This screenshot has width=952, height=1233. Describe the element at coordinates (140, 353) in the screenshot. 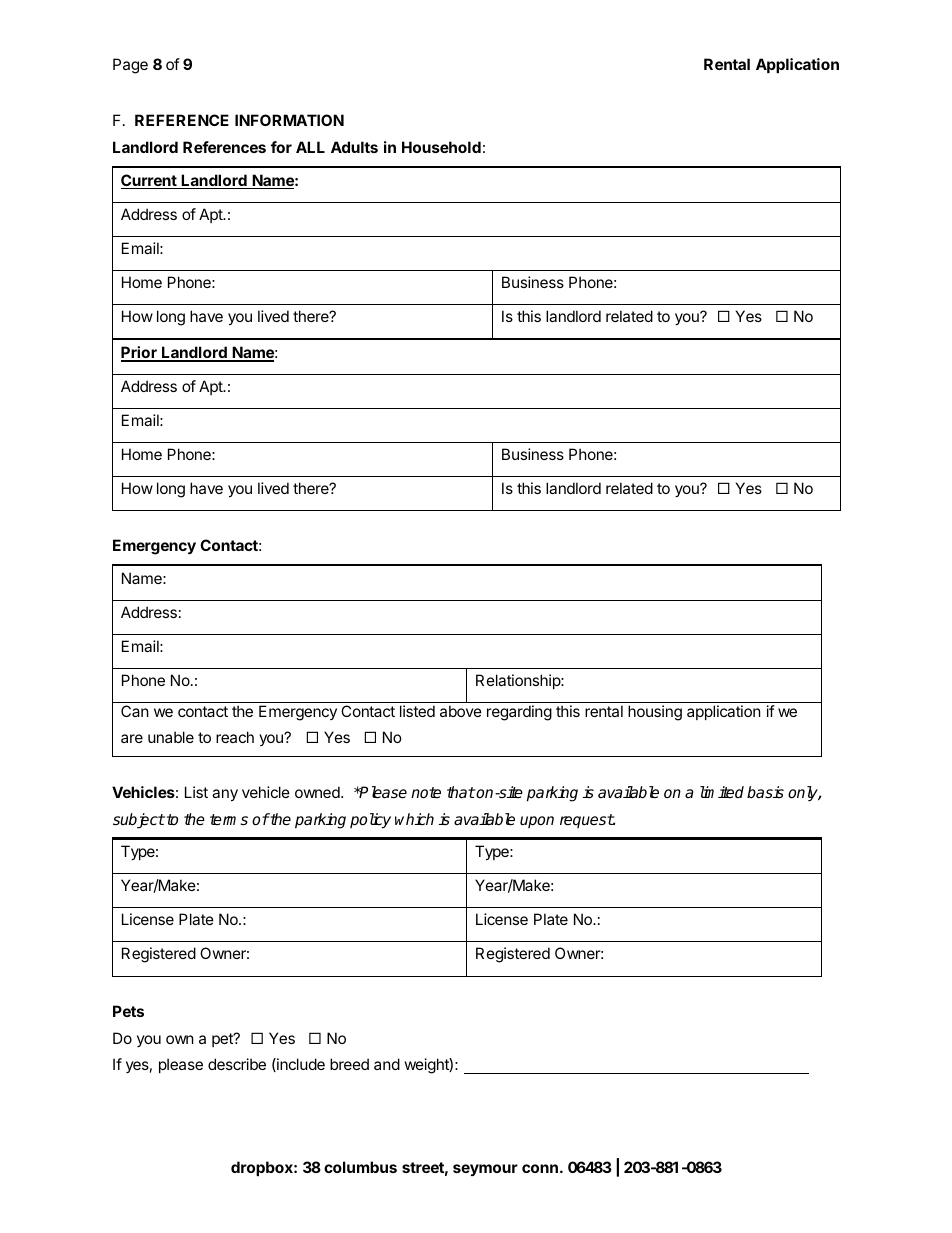

I see `Prior` at that location.
